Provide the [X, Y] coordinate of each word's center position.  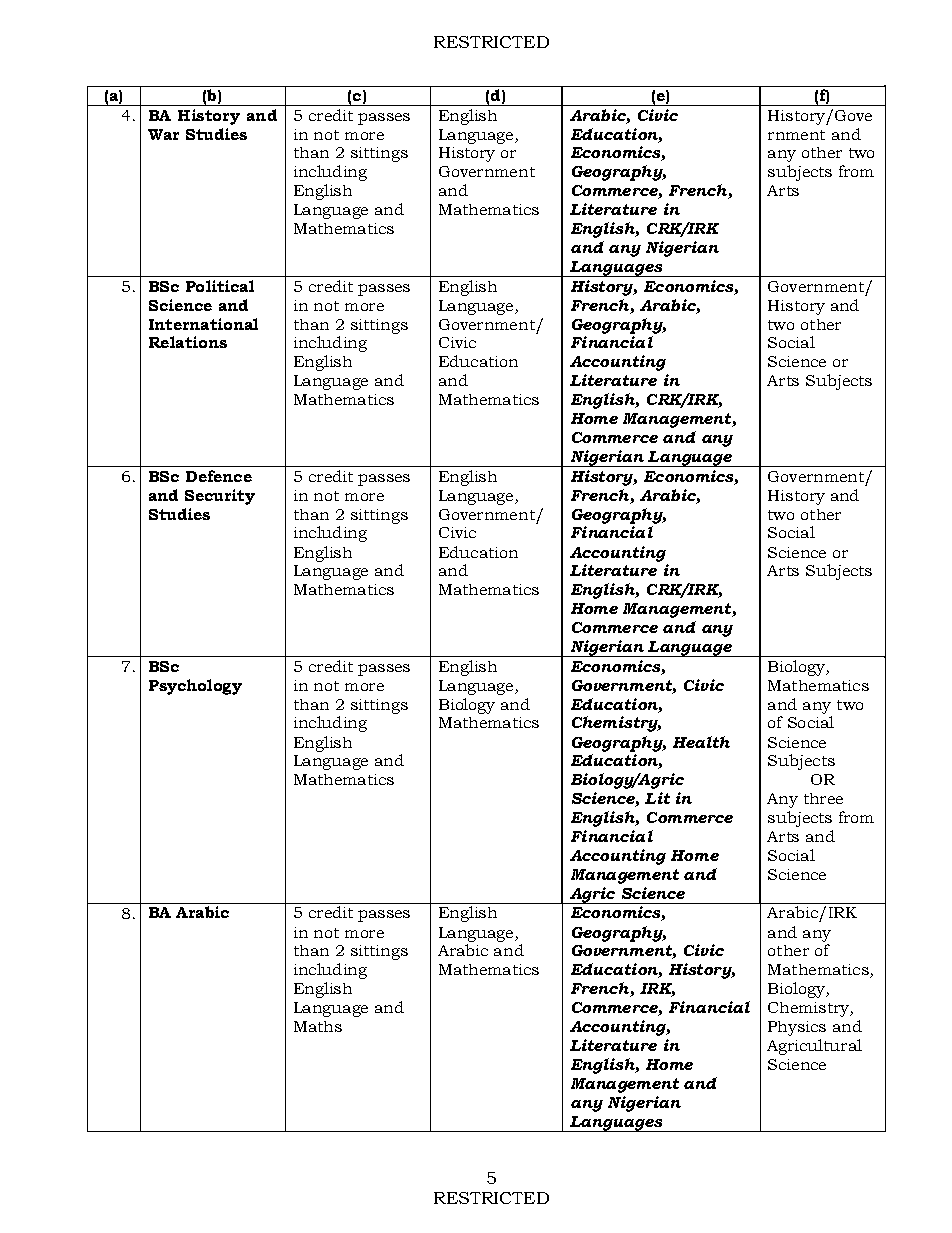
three [823, 798]
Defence [219, 476]
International [203, 324]
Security [220, 497]
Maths [318, 1026]
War [163, 134]
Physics [797, 1028]
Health [701, 742]
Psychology [195, 687]
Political [220, 286]
